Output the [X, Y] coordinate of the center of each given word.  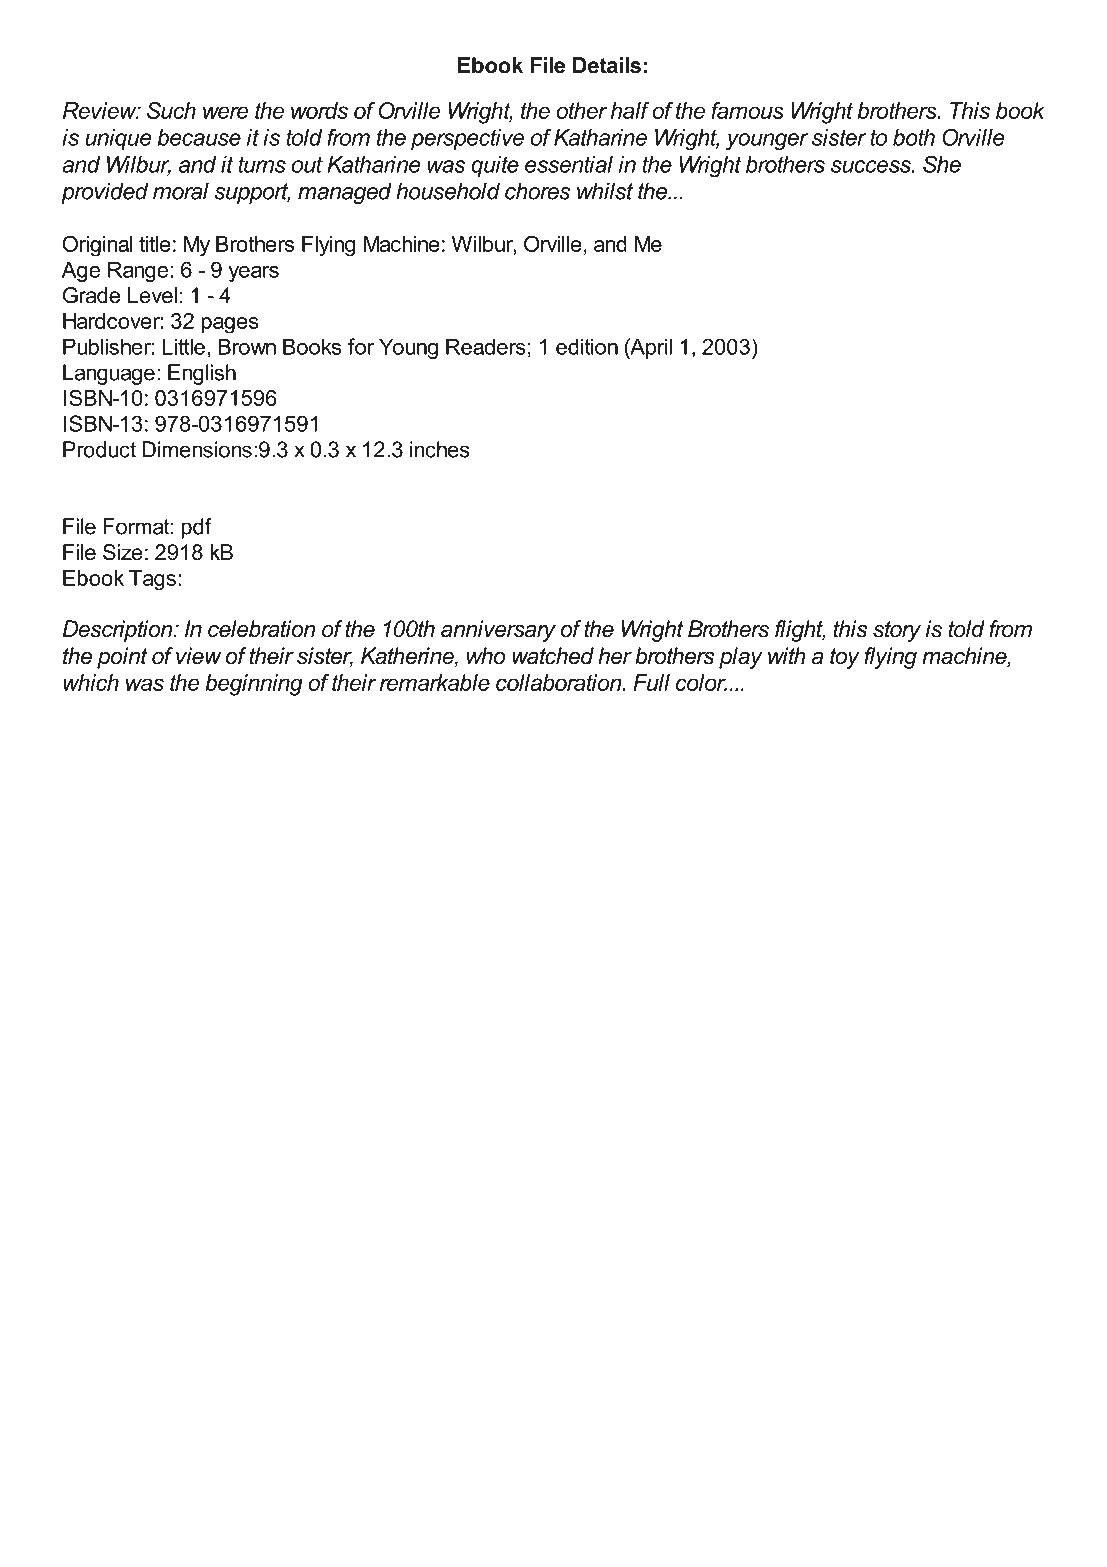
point [122, 658]
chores [538, 191]
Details [607, 65]
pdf [196, 528]
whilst [605, 191]
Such [171, 110]
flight [800, 631]
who [486, 656]
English [202, 374]
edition [587, 346]
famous [747, 110]
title [155, 244]
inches [440, 449]
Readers [486, 346]
